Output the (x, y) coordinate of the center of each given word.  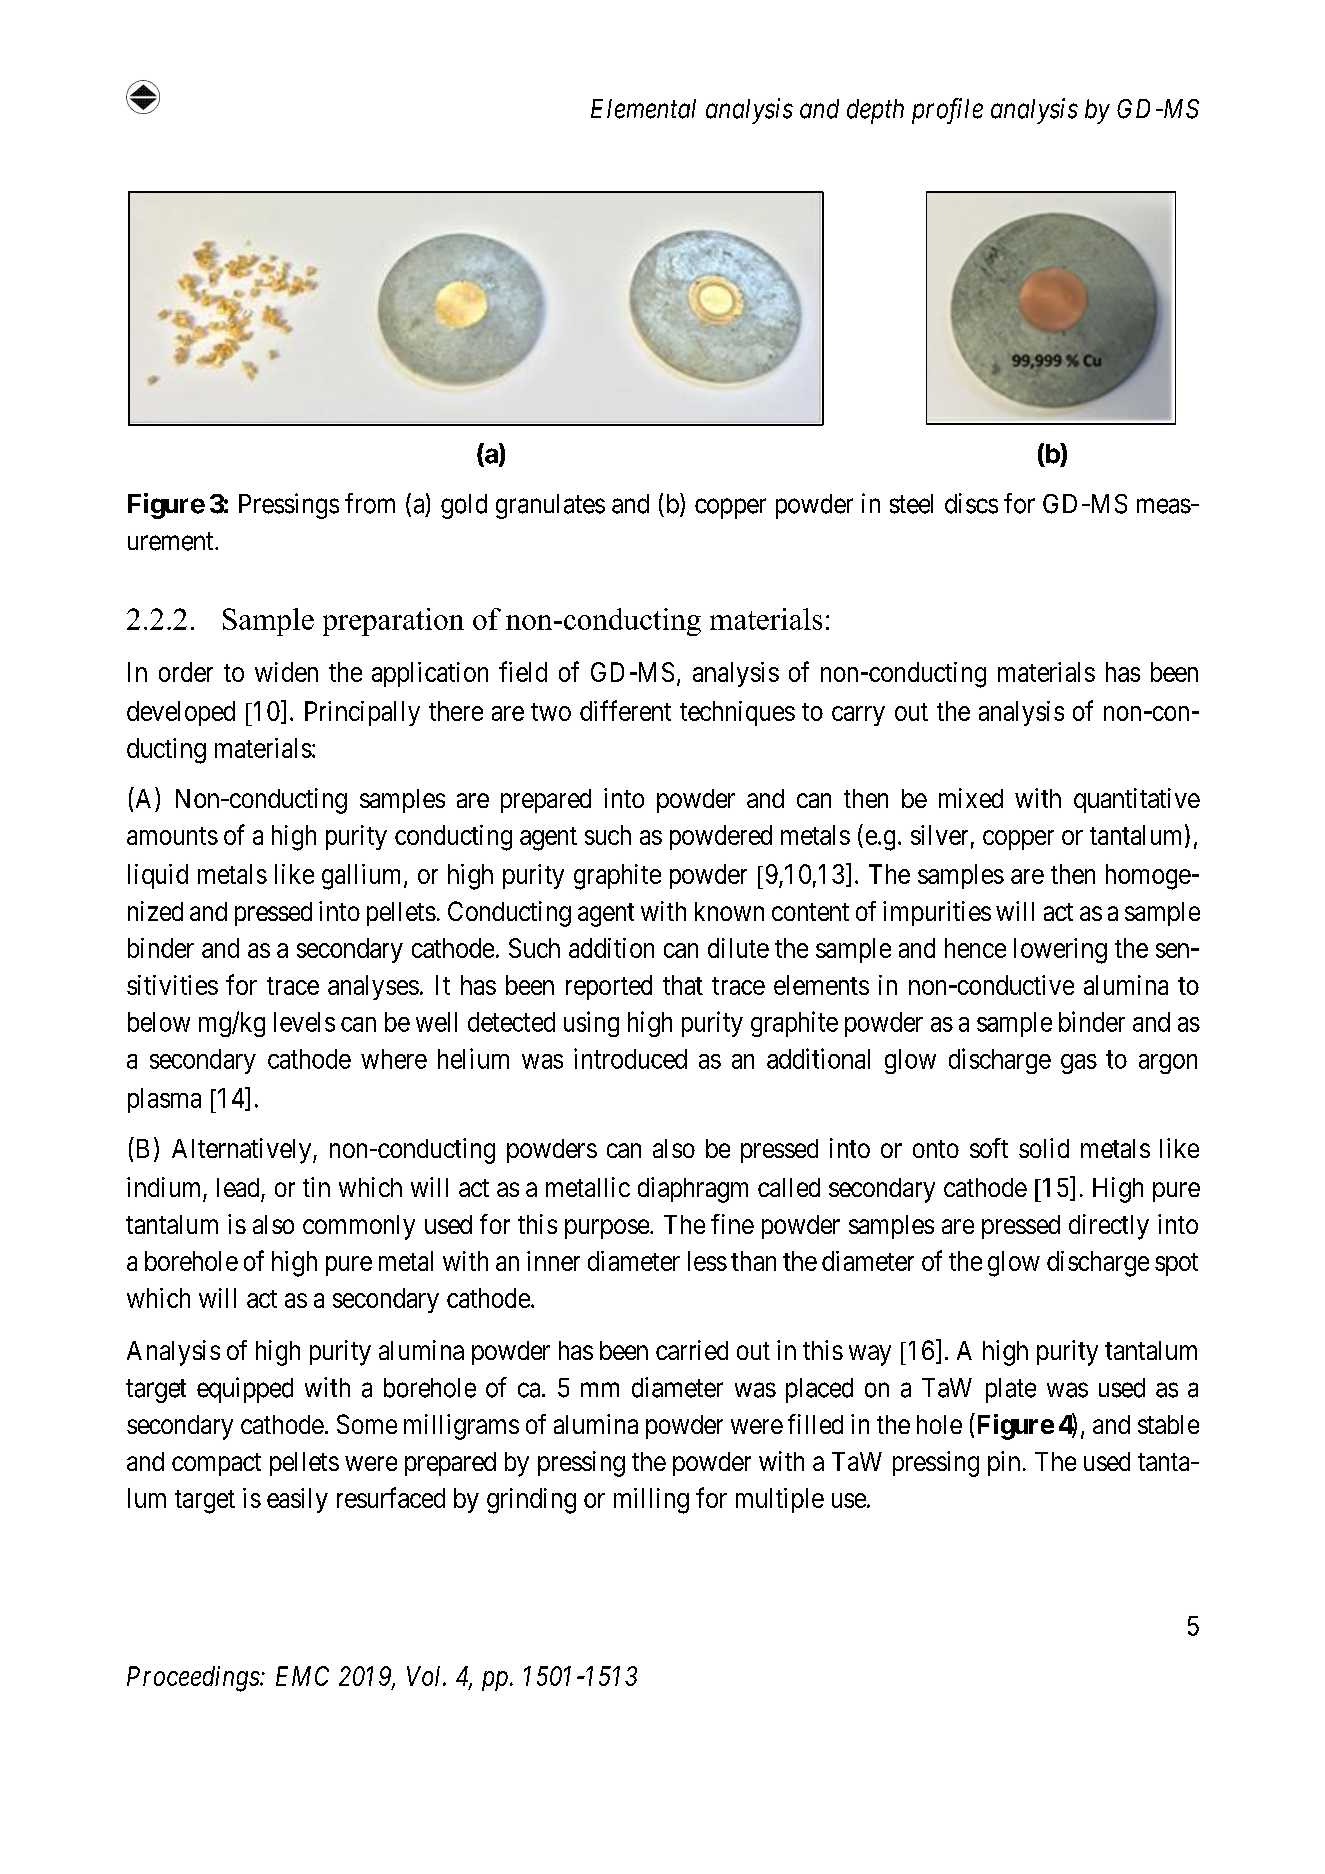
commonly (359, 1227)
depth (875, 111)
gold (464, 506)
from (370, 503)
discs (971, 503)
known (729, 911)
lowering (1060, 951)
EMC (302, 1676)
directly (1109, 1227)
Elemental (643, 109)
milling (651, 1501)
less (707, 1261)
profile (947, 111)
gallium (363, 877)
